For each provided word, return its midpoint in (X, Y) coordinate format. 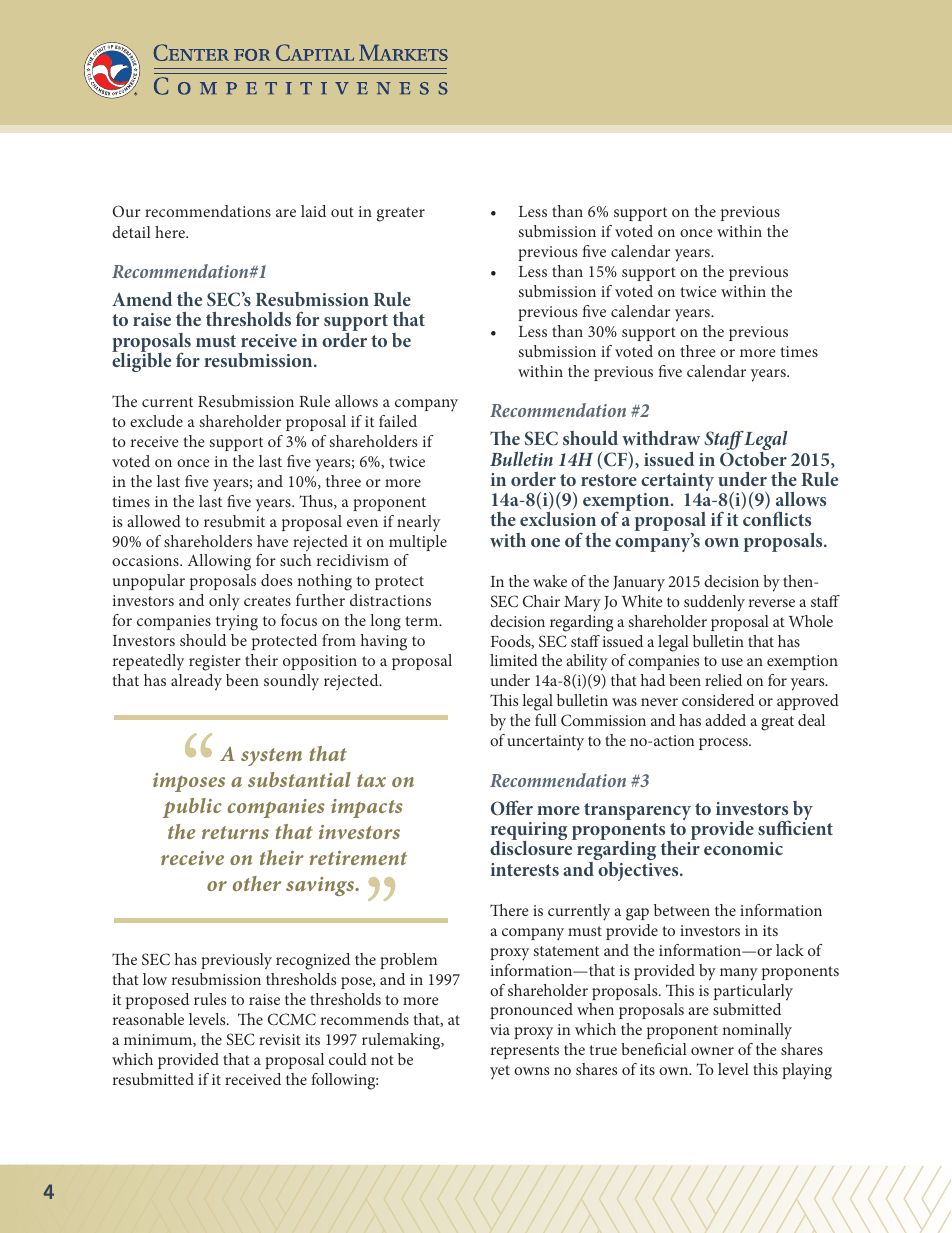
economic (743, 848)
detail (131, 232)
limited (514, 660)
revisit (280, 1039)
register (215, 663)
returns (235, 832)
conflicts (777, 518)
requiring (529, 832)
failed (398, 421)
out (342, 212)
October (753, 458)
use (732, 662)
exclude (156, 421)
